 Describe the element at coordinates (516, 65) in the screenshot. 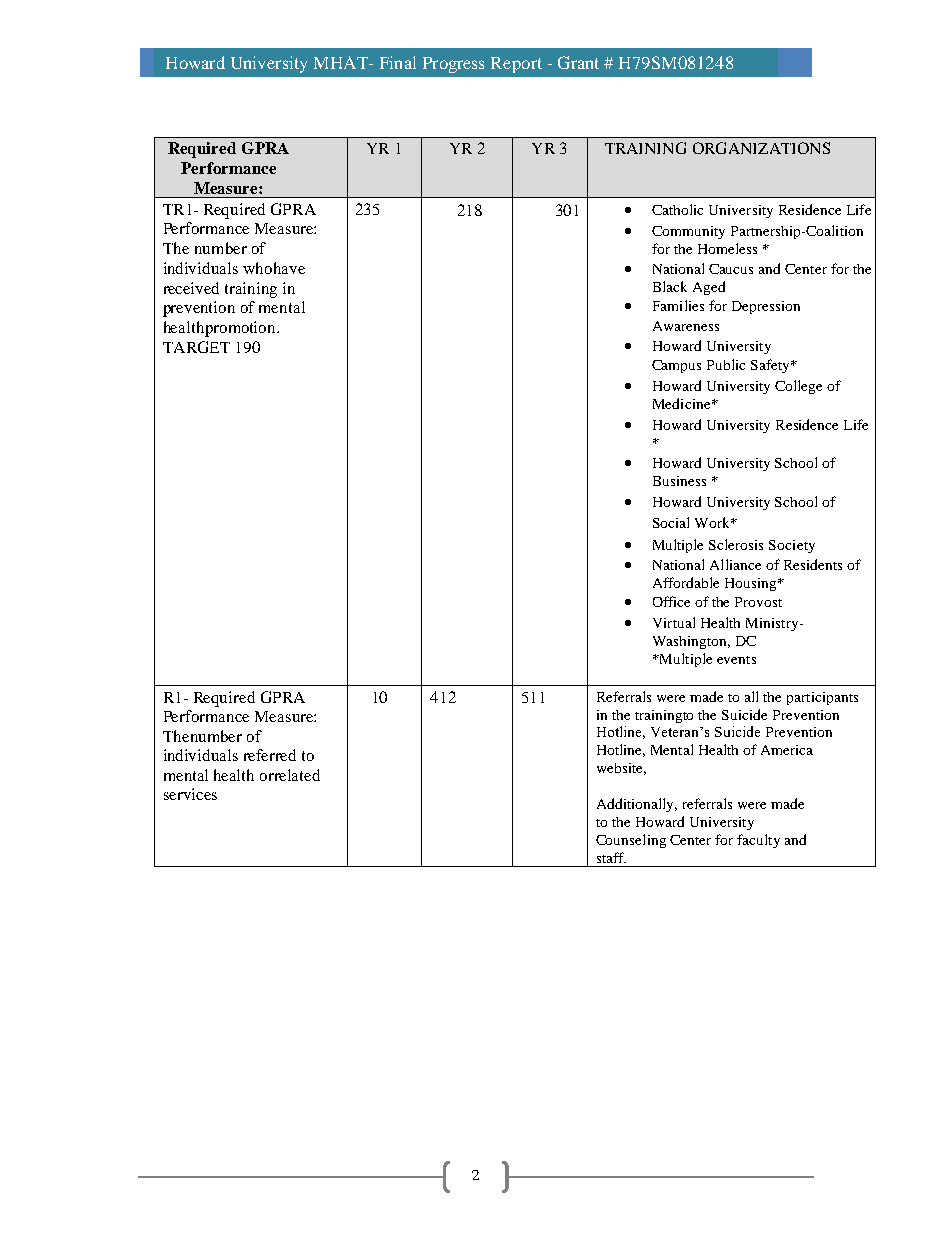

I see `Report` at that location.
